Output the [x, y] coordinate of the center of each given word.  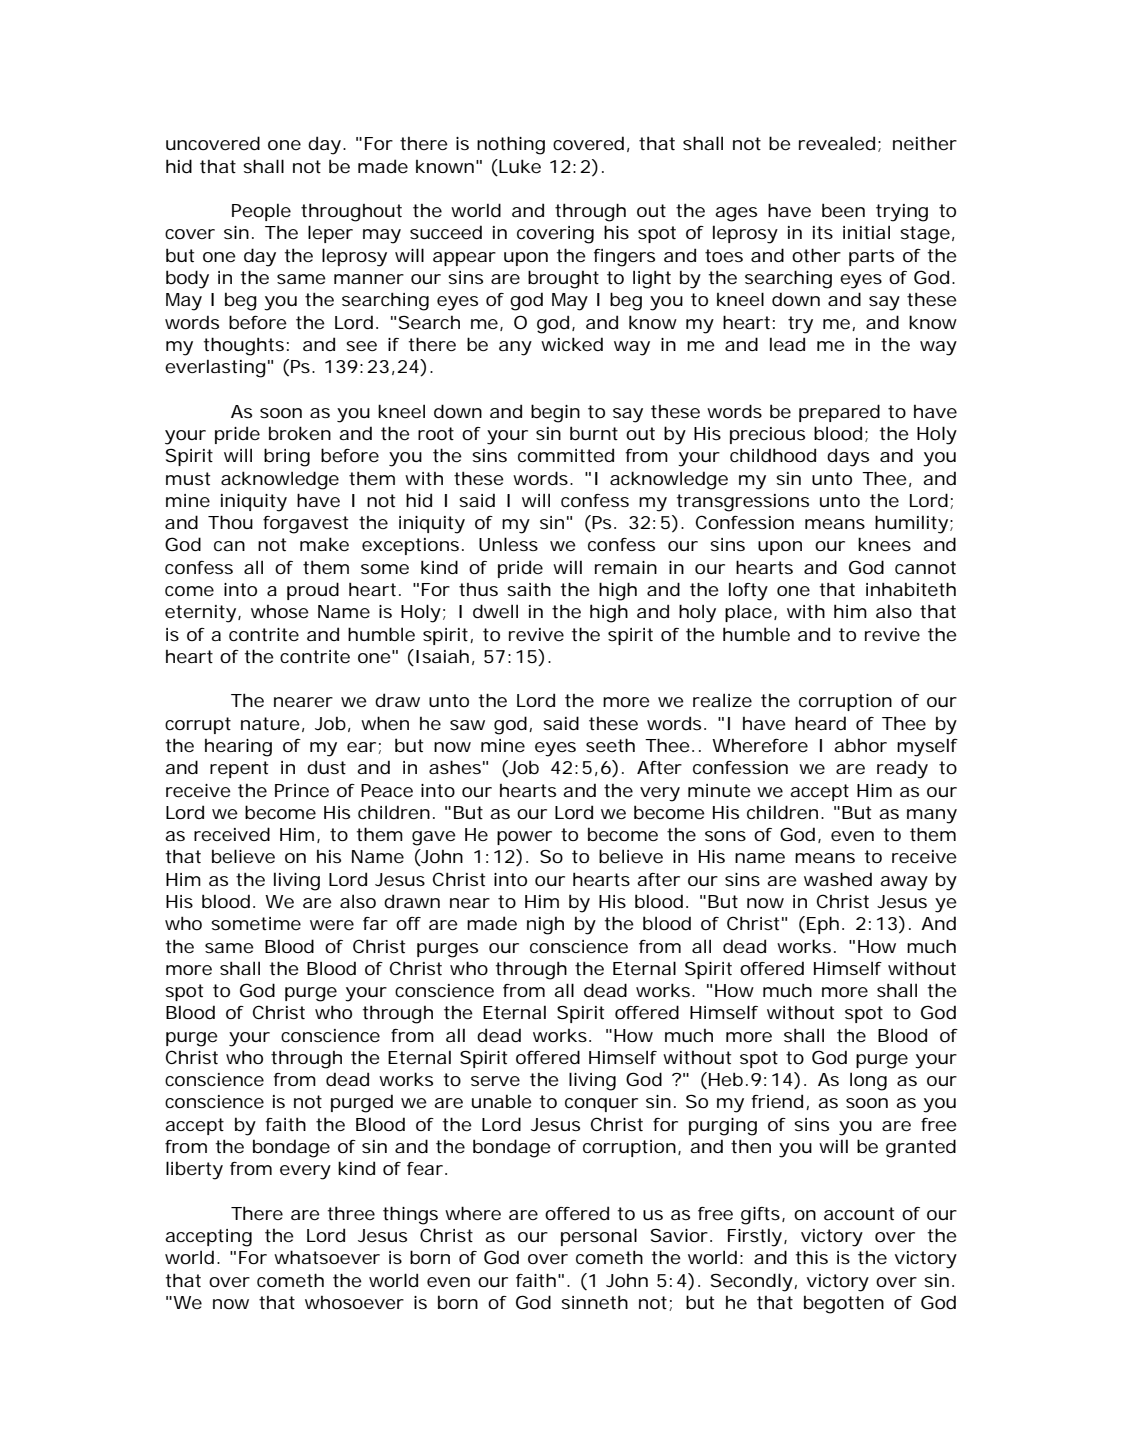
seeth [610, 745]
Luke [519, 166]
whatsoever [327, 1257]
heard [820, 723]
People [261, 212]
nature [270, 723]
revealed [837, 143]
